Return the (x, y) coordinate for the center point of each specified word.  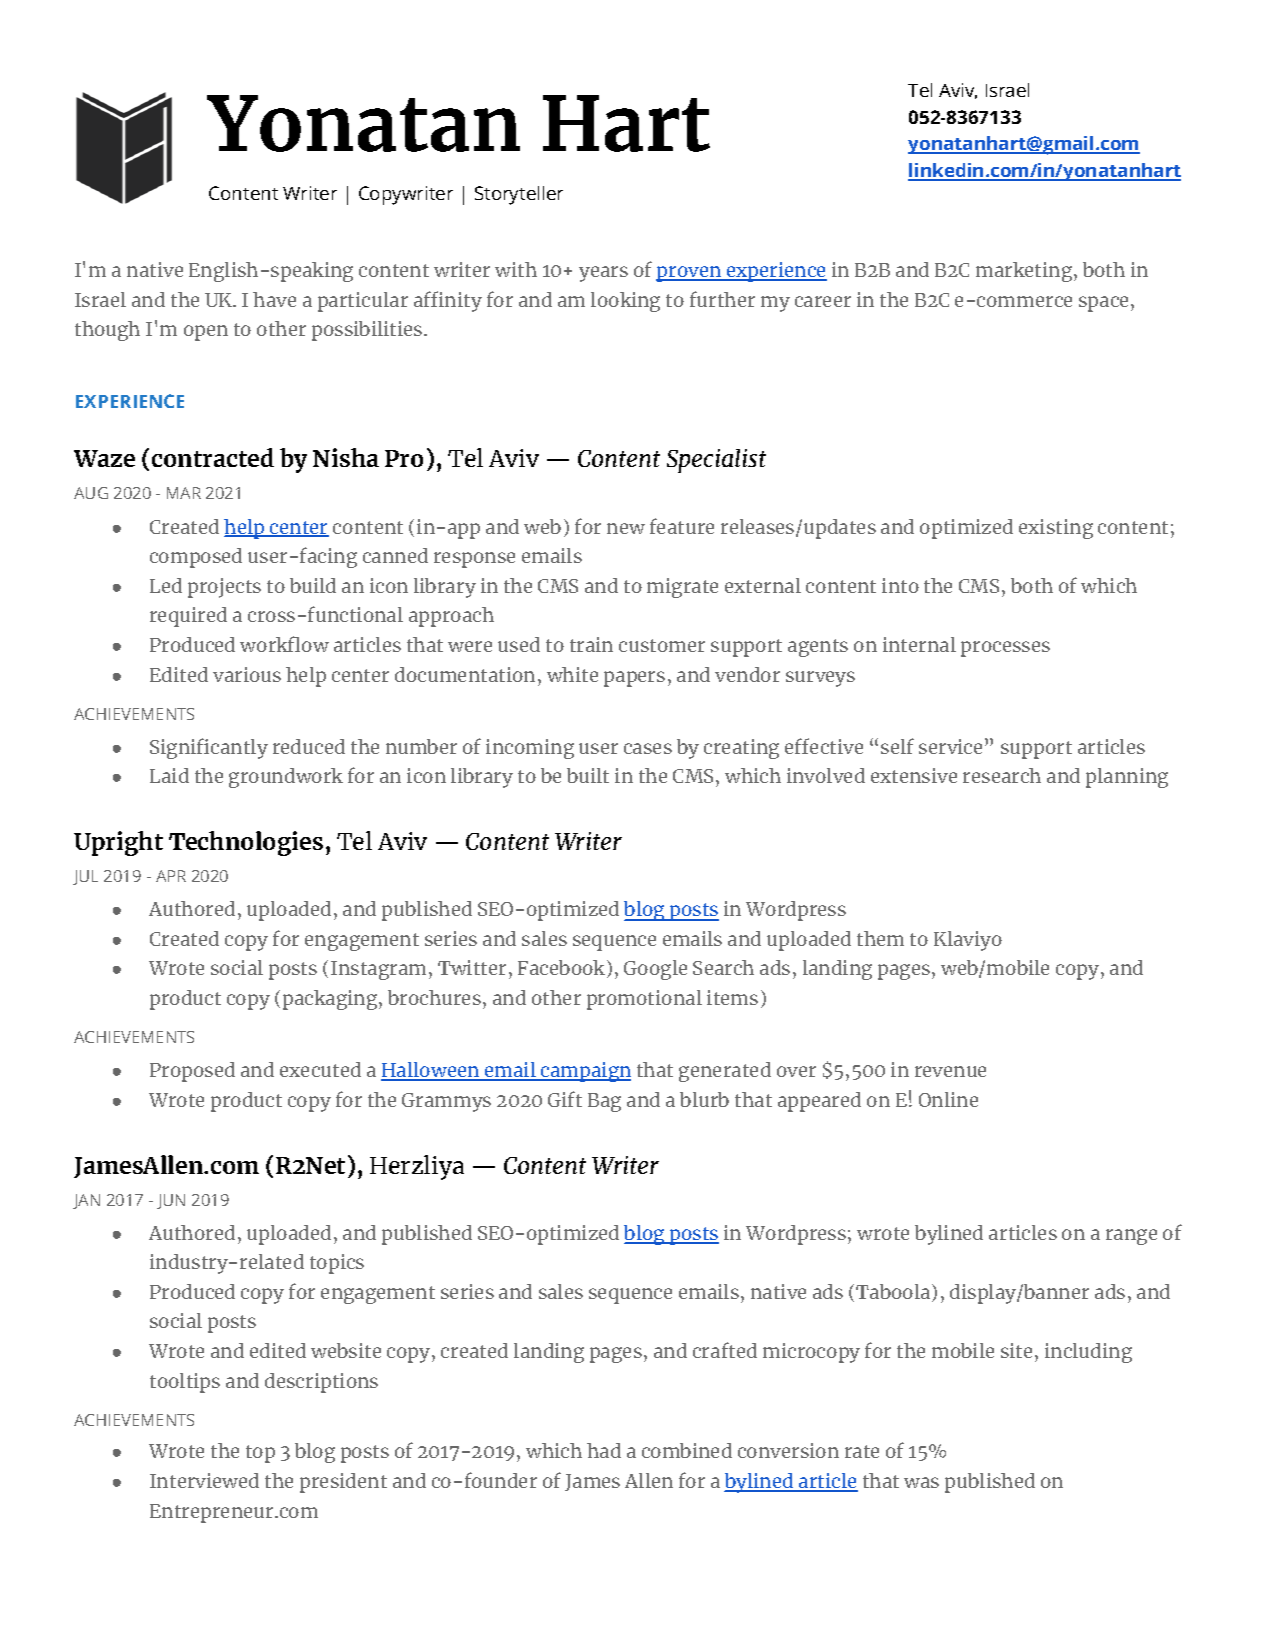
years (603, 274)
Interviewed (204, 1480)
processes (1005, 649)
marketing (1025, 272)
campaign (585, 1072)
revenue (950, 1071)
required (188, 617)
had (604, 1450)
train (591, 644)
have (274, 299)
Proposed (192, 1072)
